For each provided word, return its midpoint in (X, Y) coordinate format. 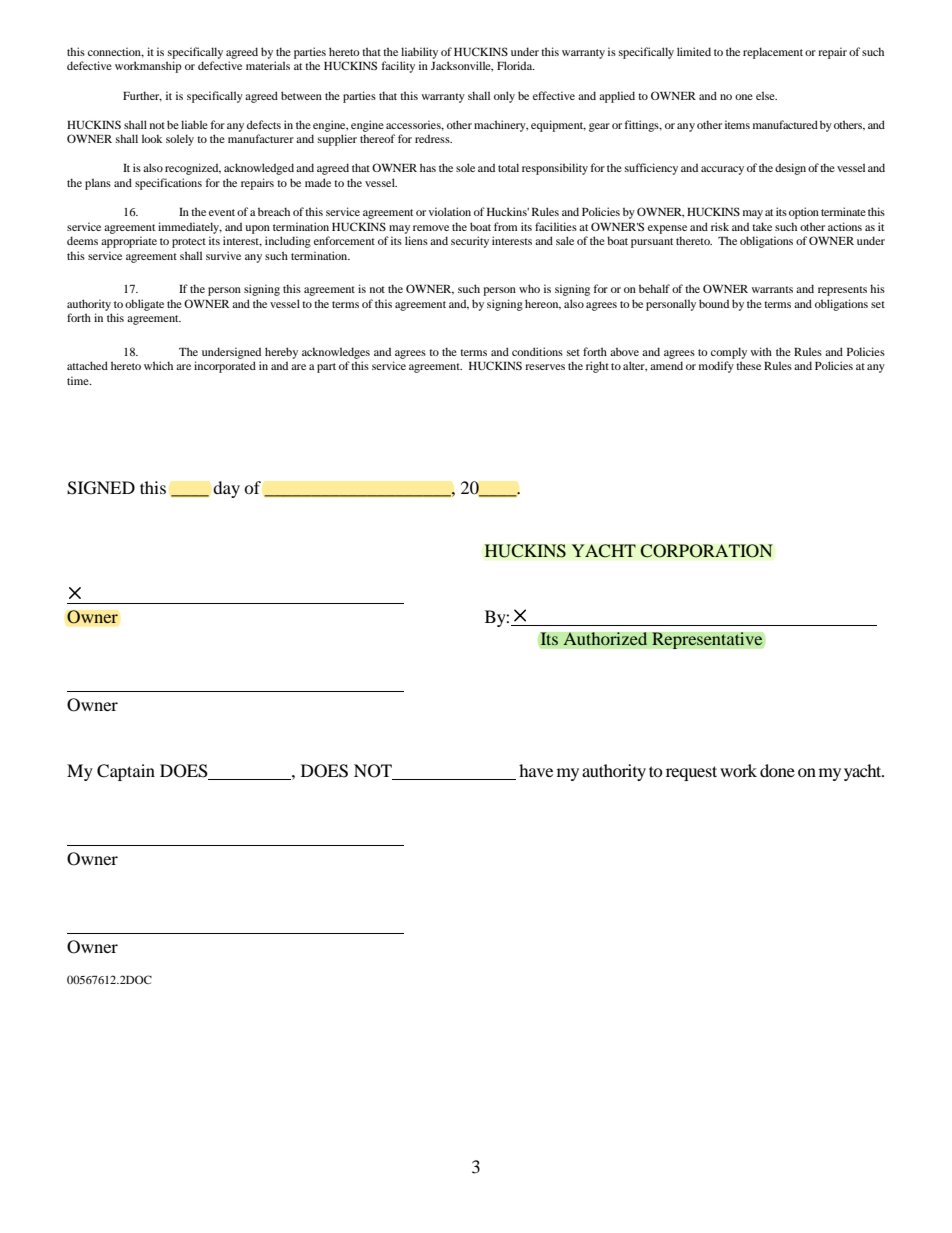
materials (268, 65)
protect (189, 243)
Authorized (605, 639)
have (536, 770)
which (158, 365)
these (748, 365)
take (762, 226)
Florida (516, 65)
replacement (773, 53)
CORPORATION (706, 551)
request (691, 773)
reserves (545, 367)
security (470, 242)
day (226, 489)
